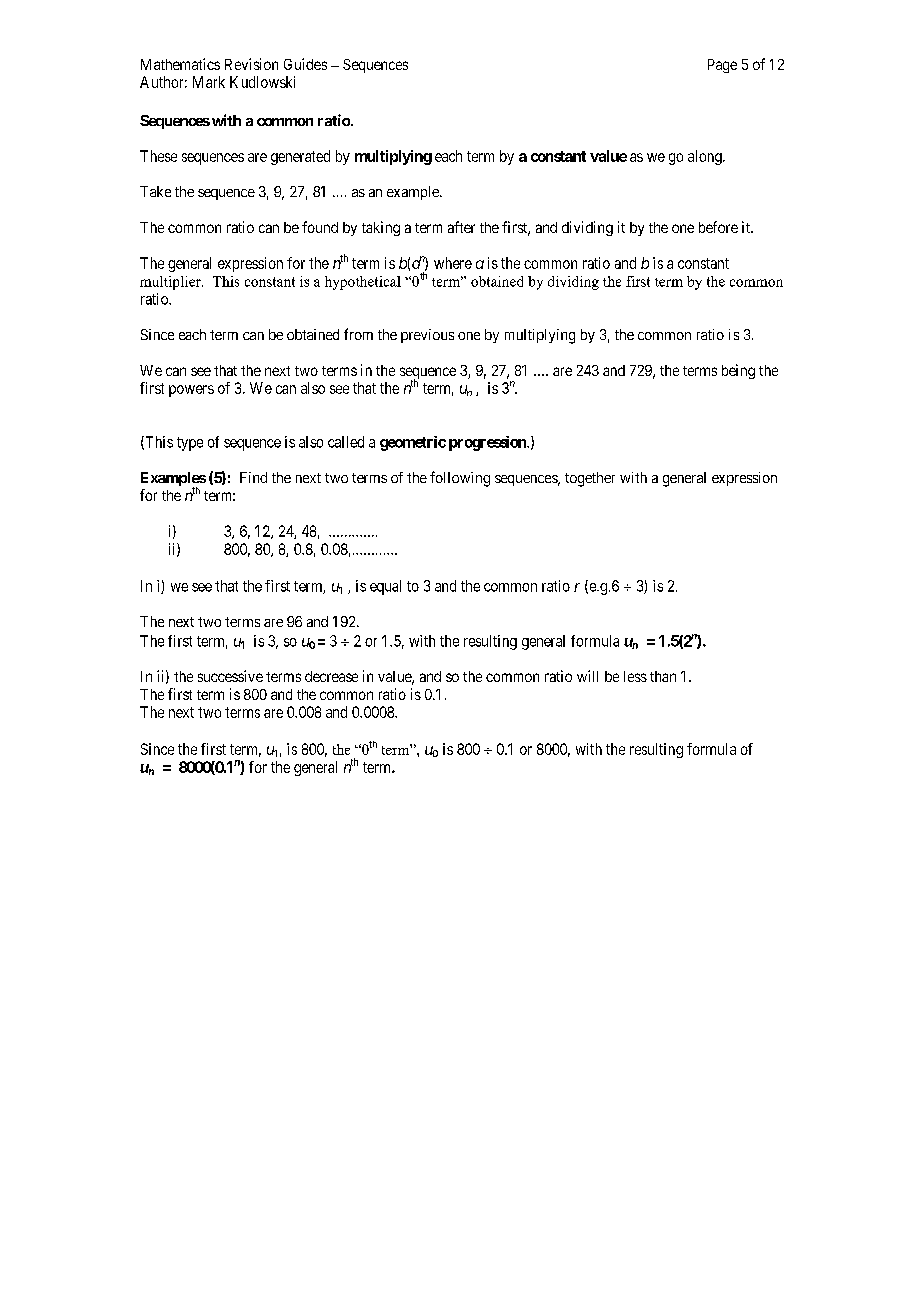  Describe the element at coordinates (461, 227) in the screenshot. I see `after` at that location.
